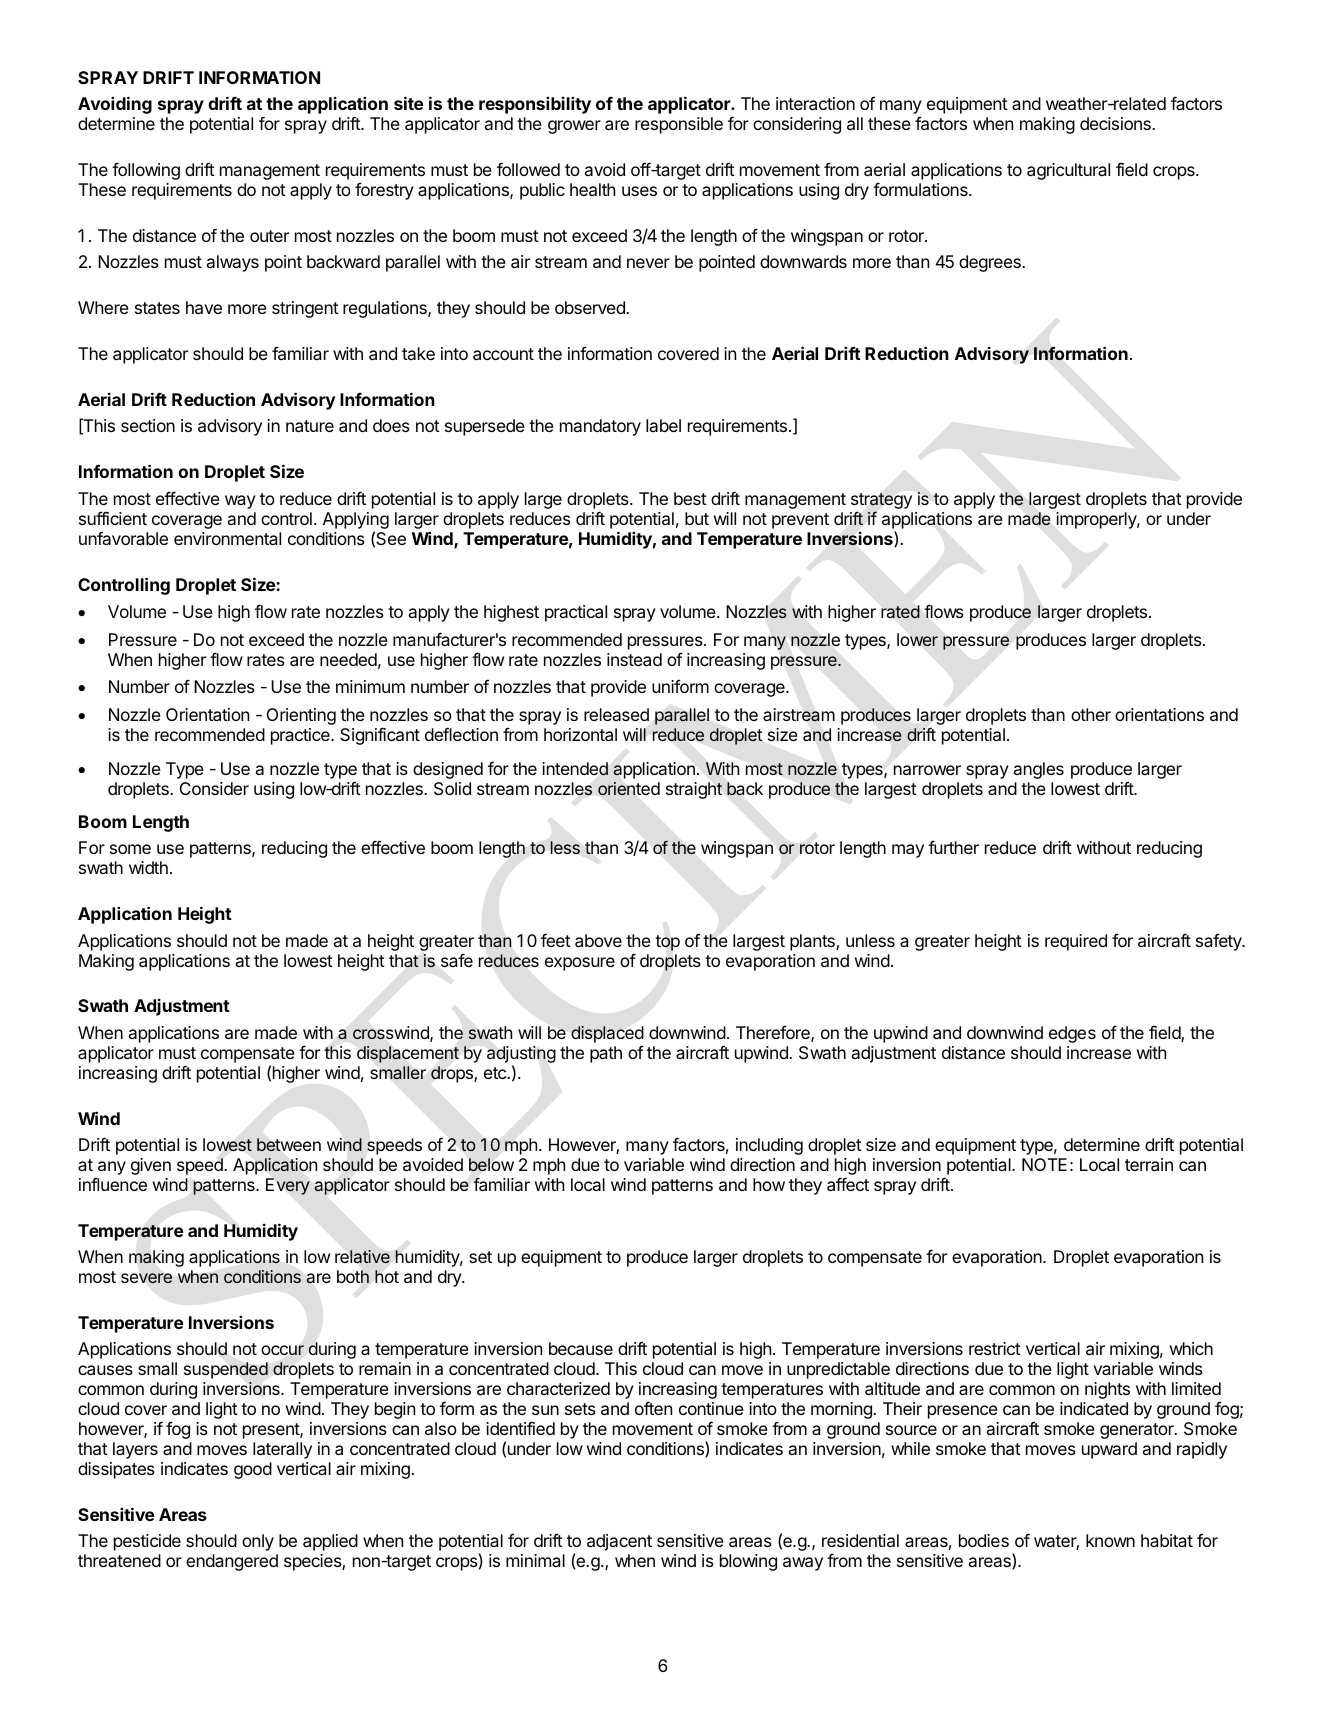 This screenshot has height=1715, width=1325. What do you see at coordinates (288, 1186) in the screenshot?
I see `Every` at bounding box center [288, 1186].
